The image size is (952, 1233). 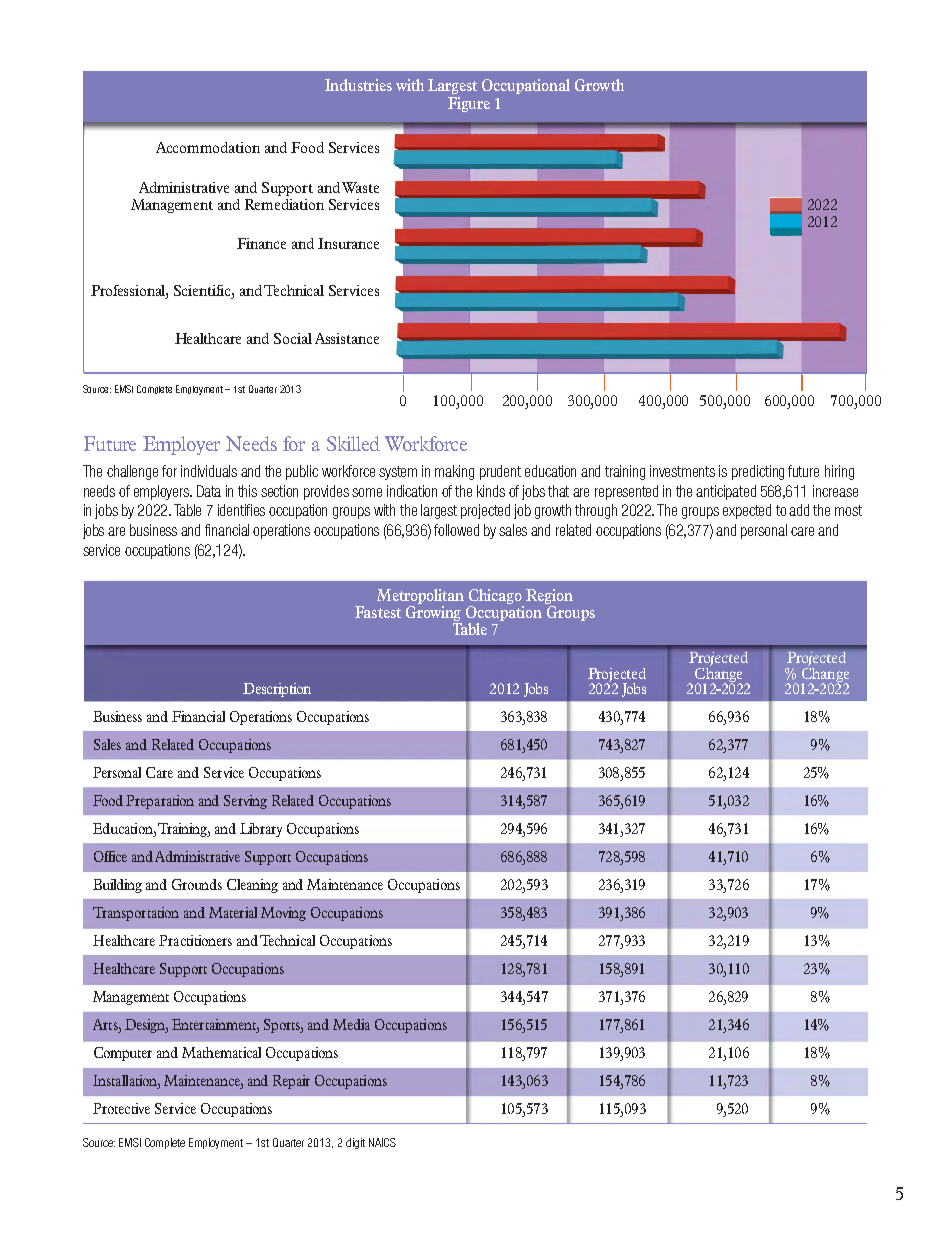 What do you see at coordinates (293, 338) in the screenshot?
I see `Social` at bounding box center [293, 338].
